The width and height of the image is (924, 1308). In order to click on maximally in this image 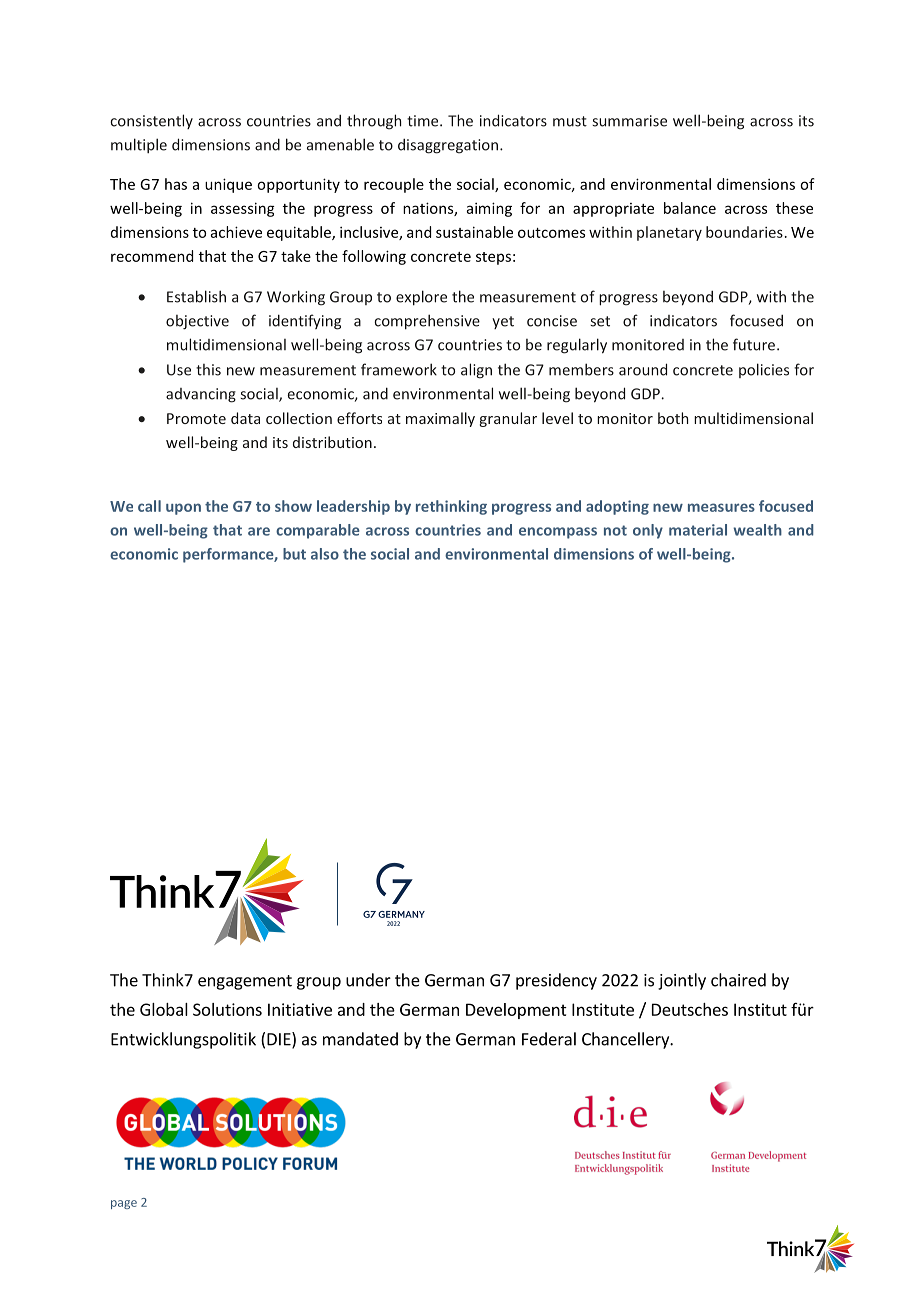, I will do `click(440, 419)`.
